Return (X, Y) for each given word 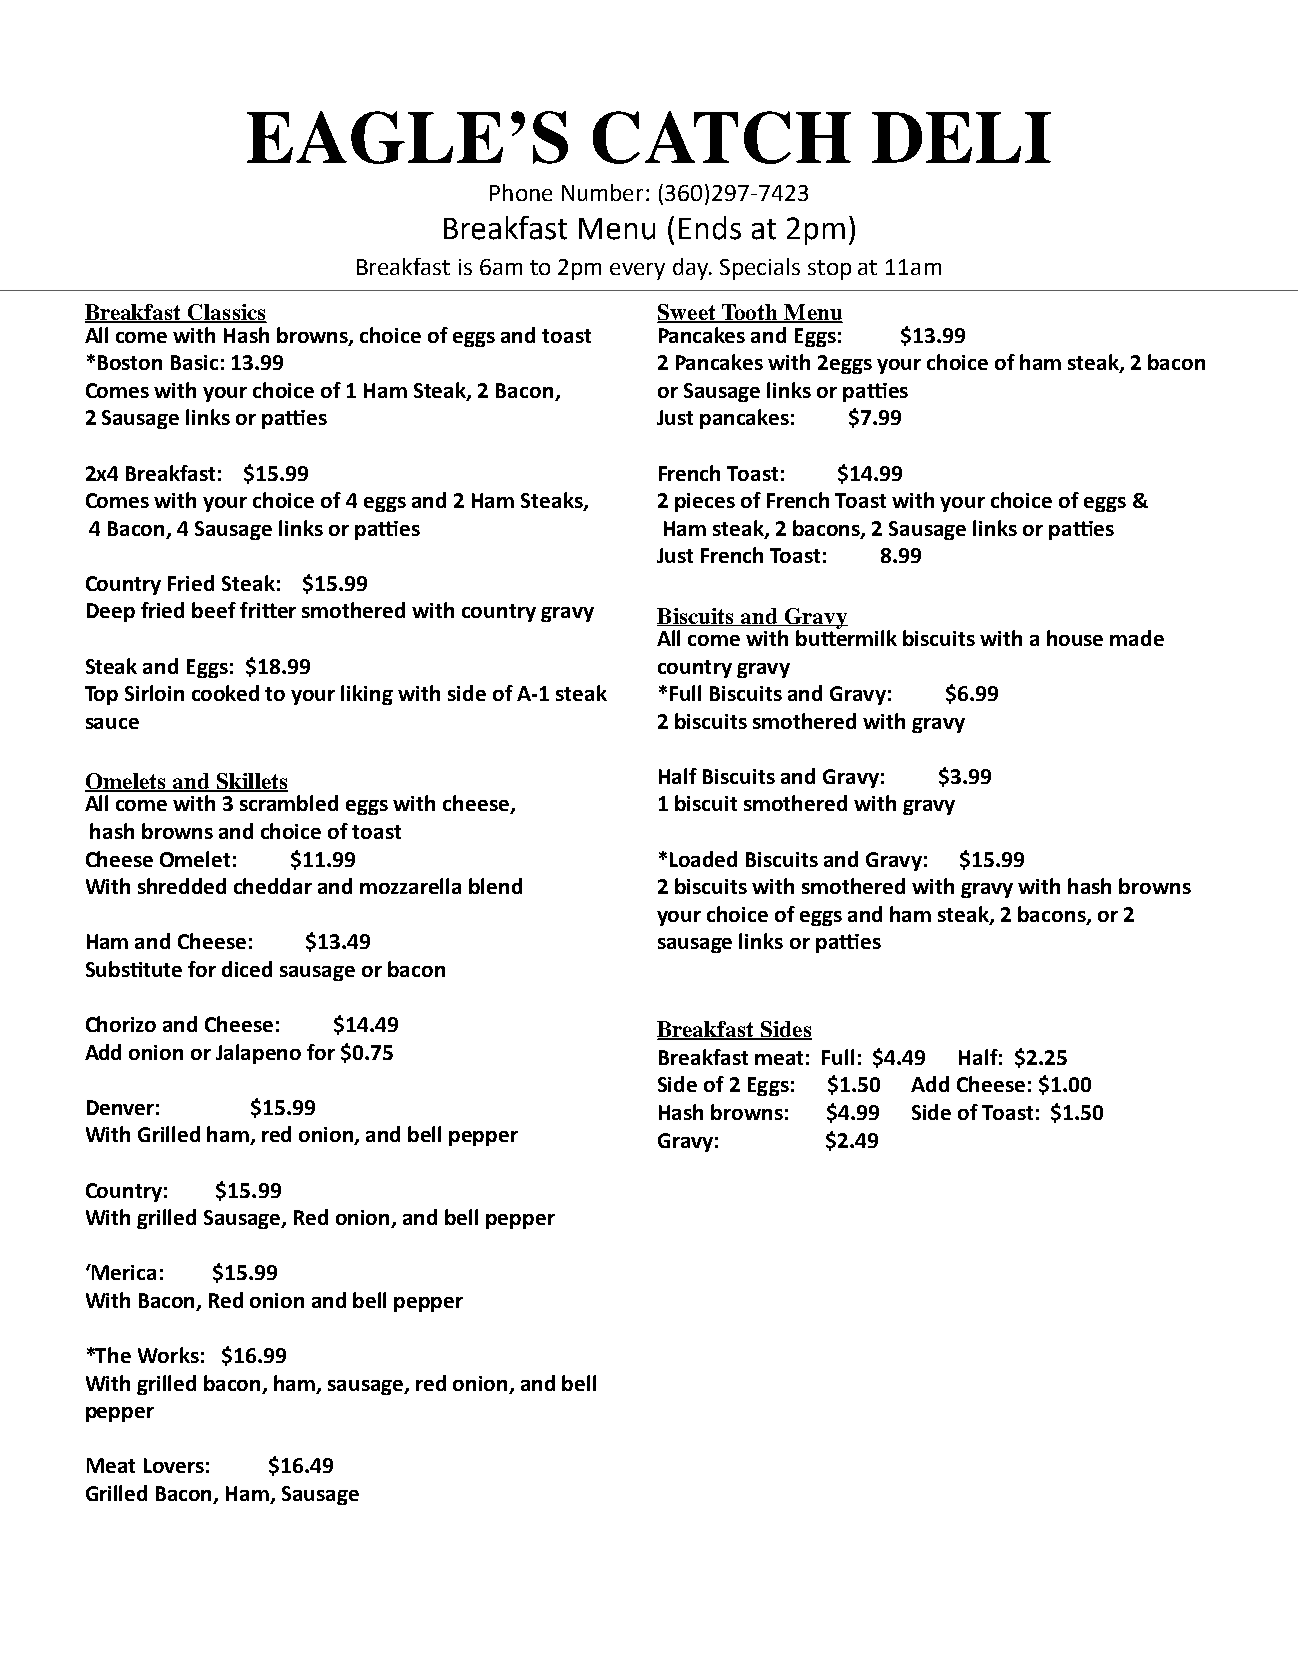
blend (495, 886)
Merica (123, 1272)
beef (214, 610)
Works (168, 1355)
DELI (961, 137)
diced (247, 969)
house (1075, 638)
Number (604, 192)
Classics (226, 313)
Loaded (703, 859)
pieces (705, 502)
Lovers (174, 1465)
